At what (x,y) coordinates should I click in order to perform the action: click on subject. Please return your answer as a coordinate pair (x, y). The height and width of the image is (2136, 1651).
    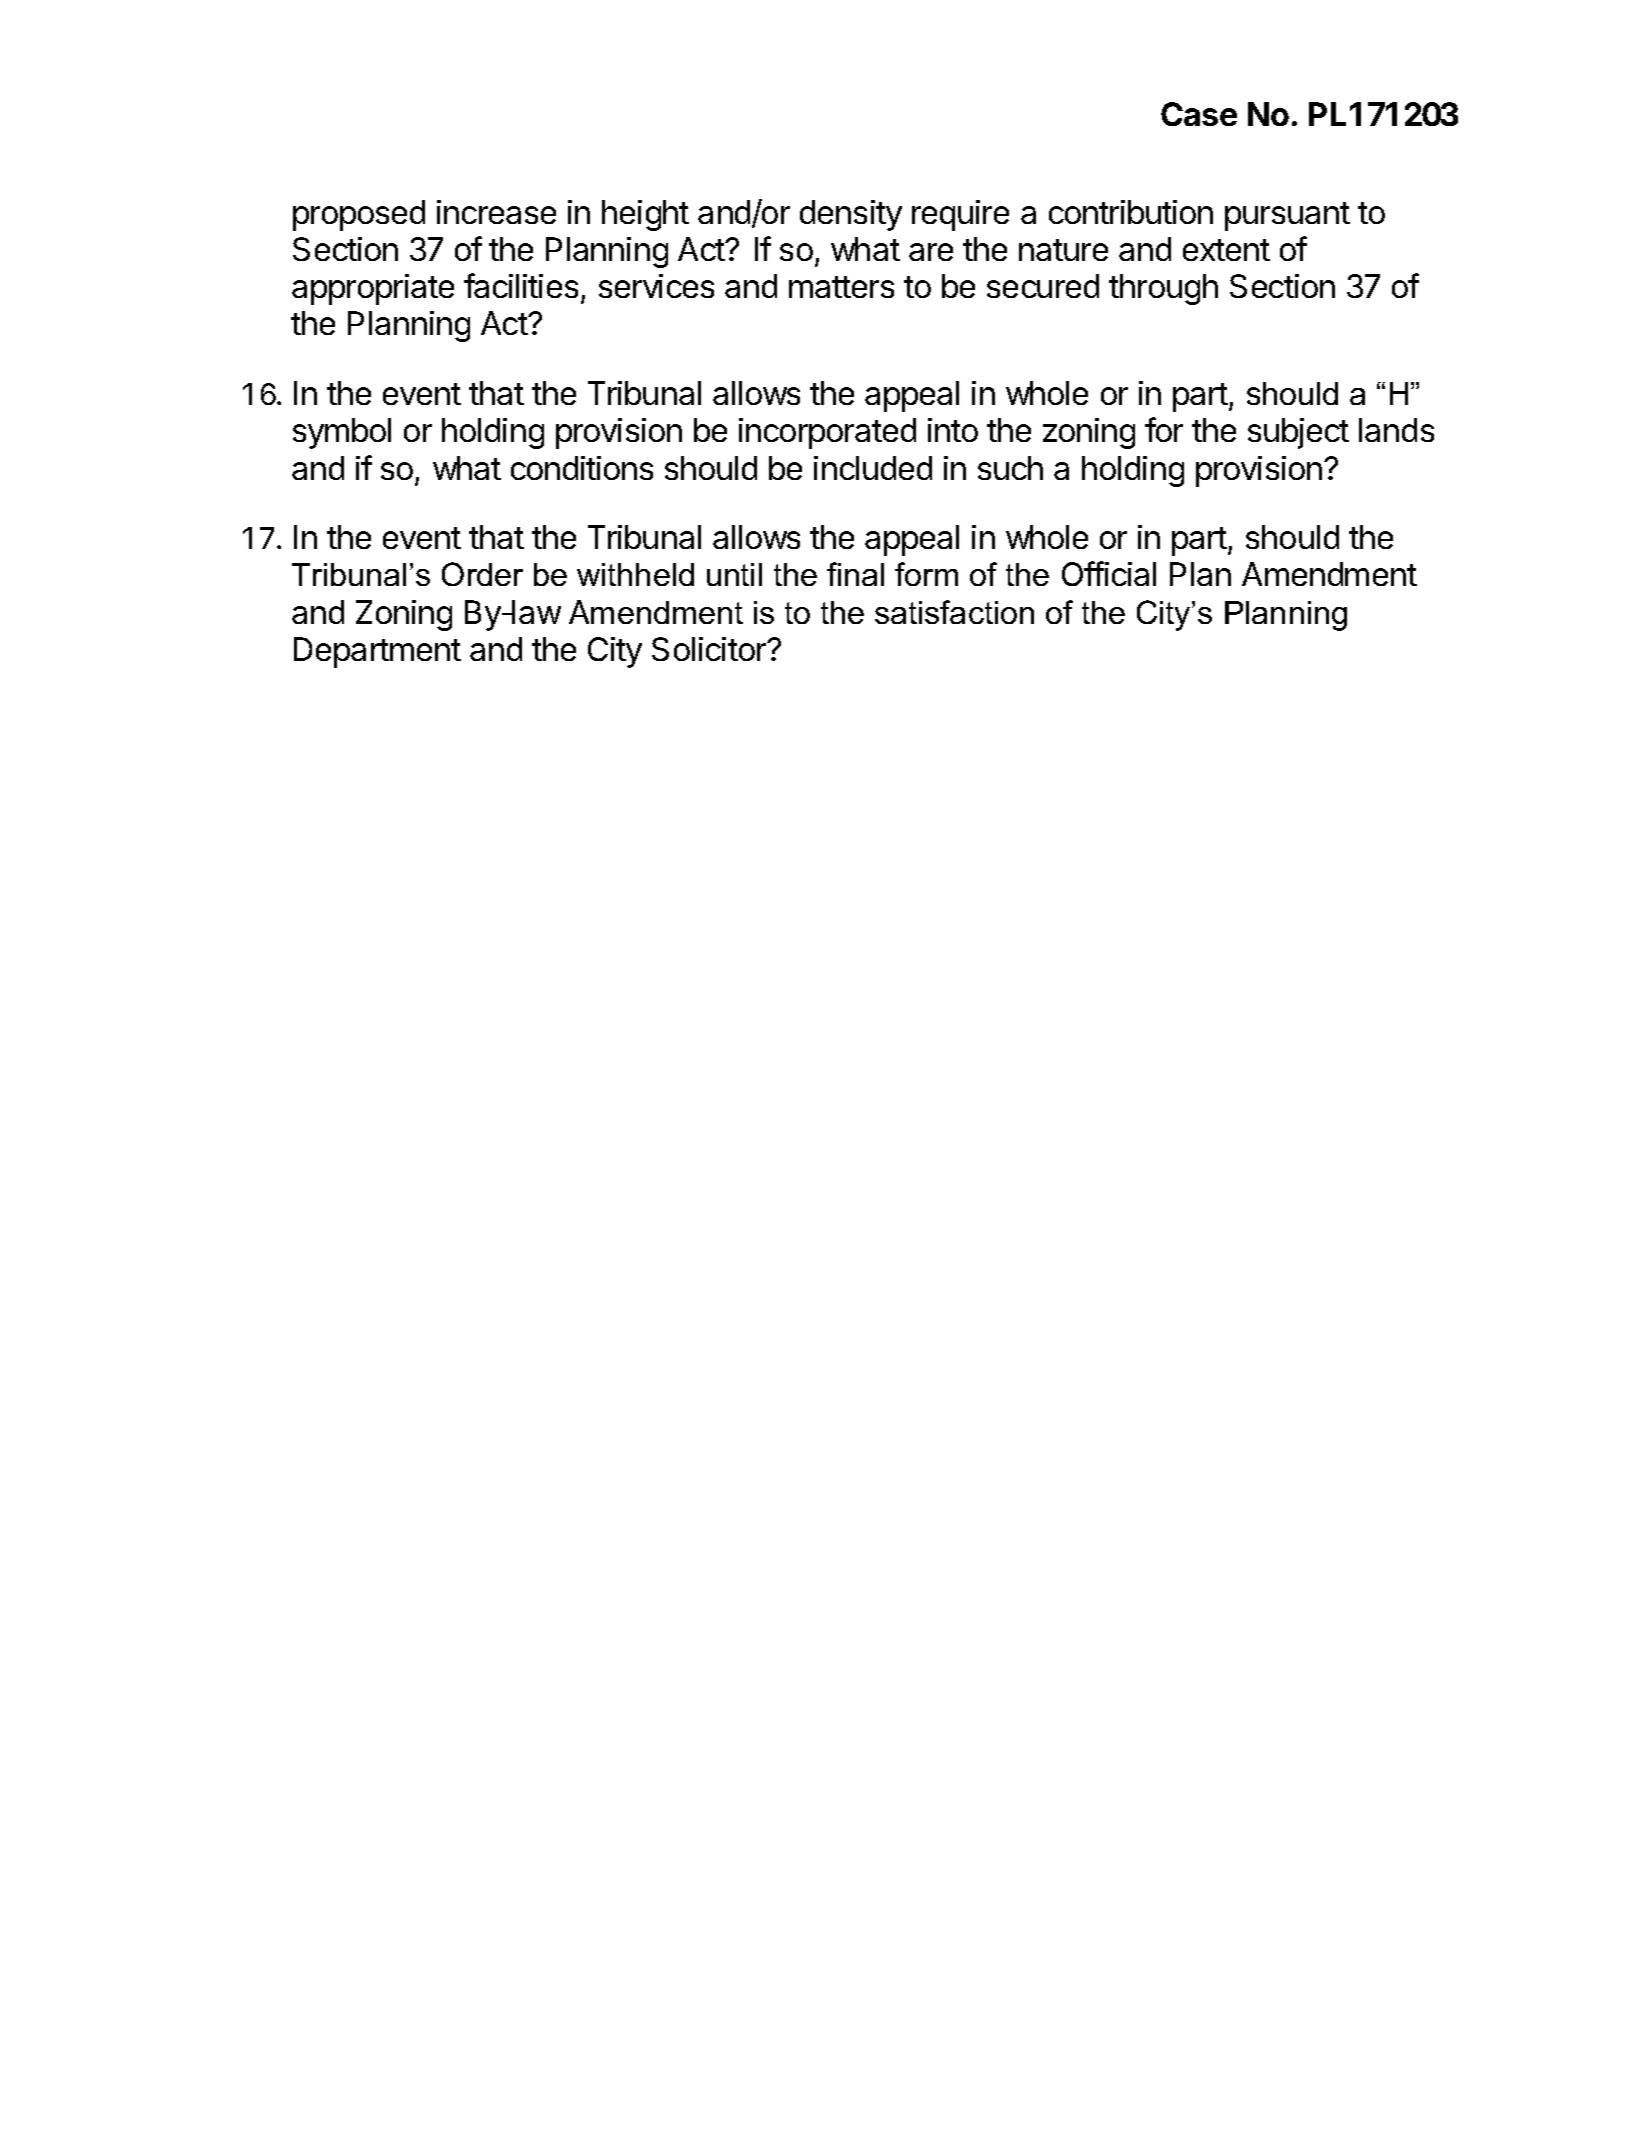
    Looking at the image, I should click on (1298, 433).
